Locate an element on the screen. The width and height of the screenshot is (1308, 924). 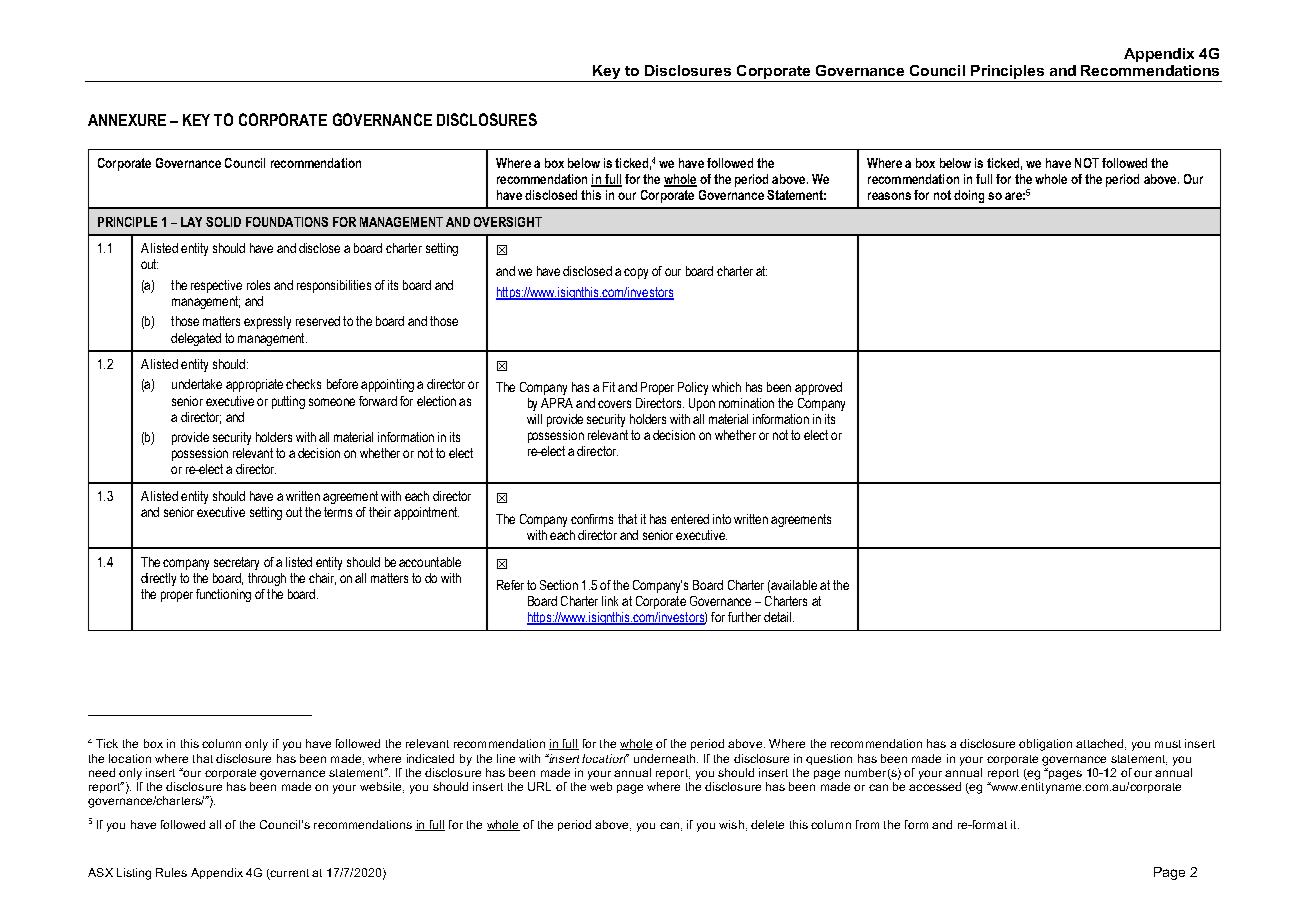
doing is located at coordinates (969, 196).
